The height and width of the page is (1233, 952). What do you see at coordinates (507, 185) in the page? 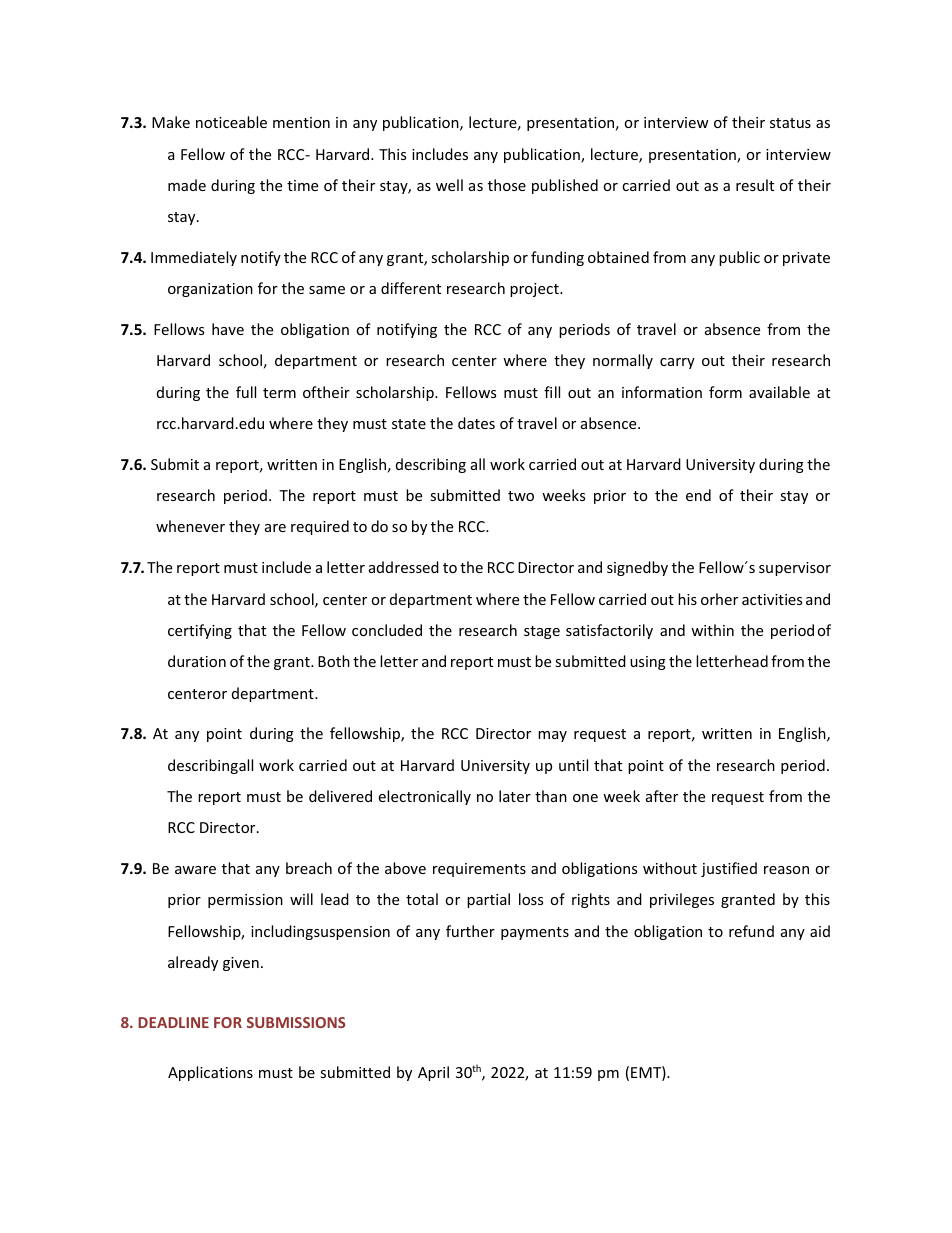
I see `those` at bounding box center [507, 185].
